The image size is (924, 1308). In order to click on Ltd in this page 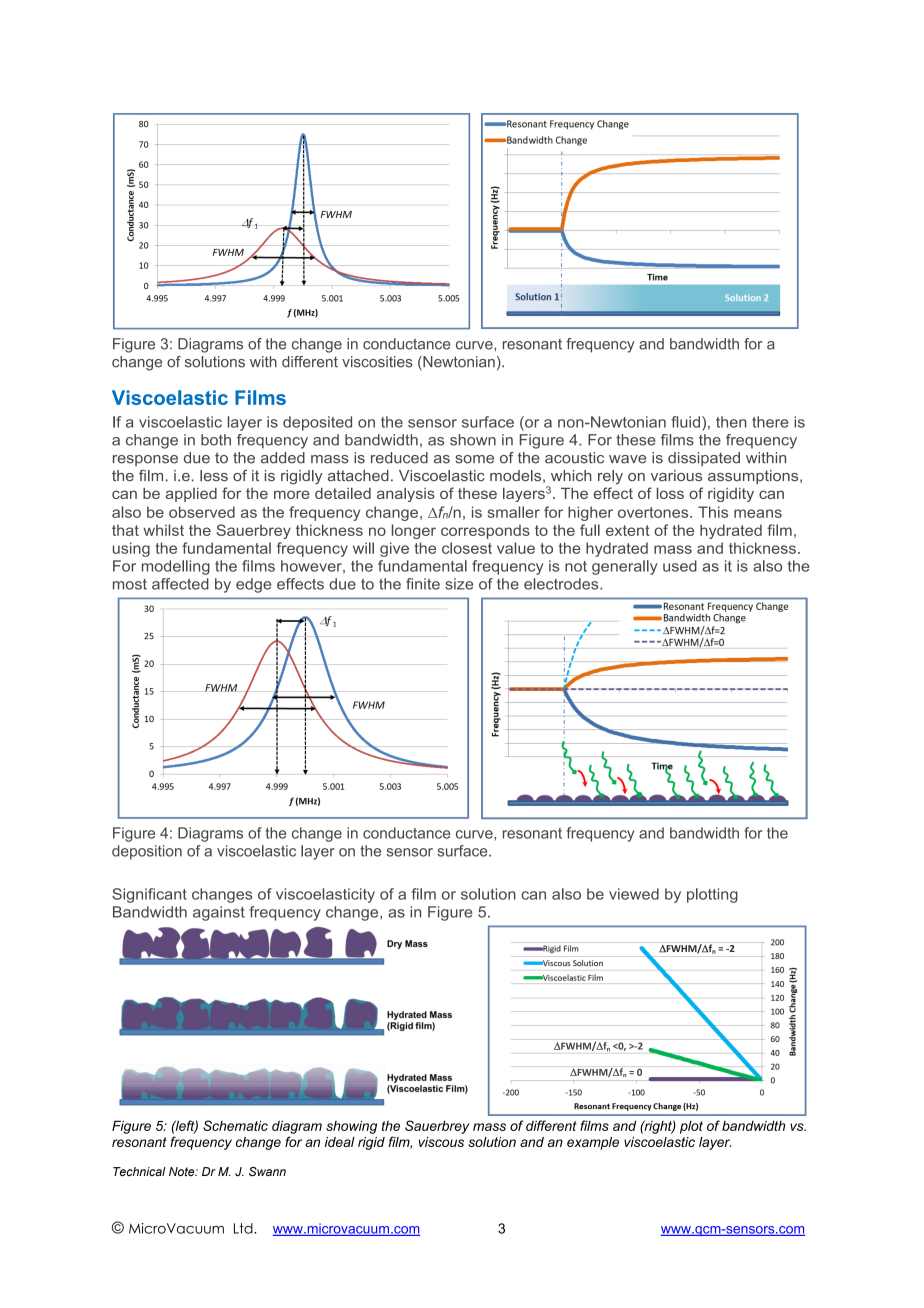, I will do `click(244, 1228)`.
